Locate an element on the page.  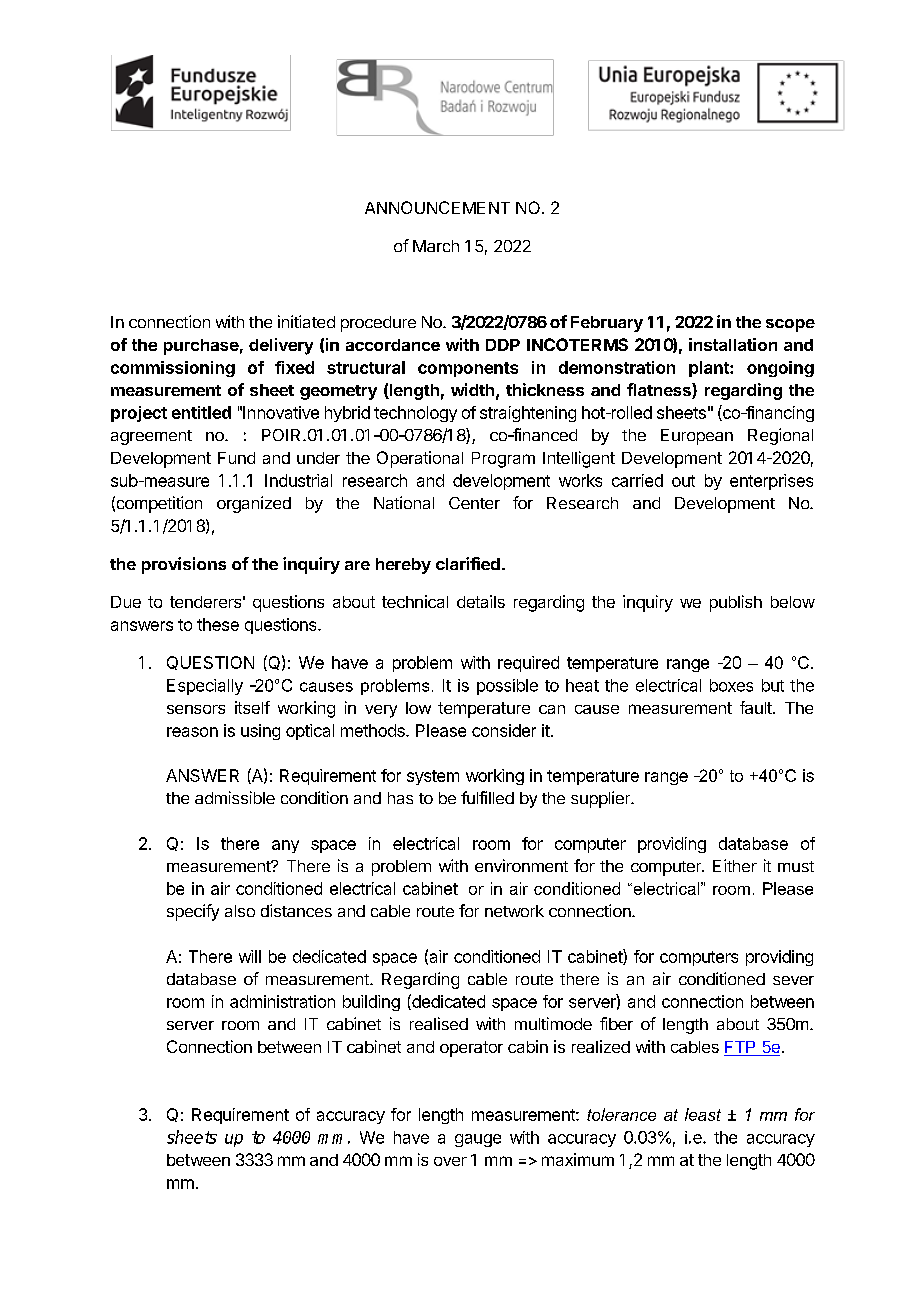
scope is located at coordinates (790, 325).
